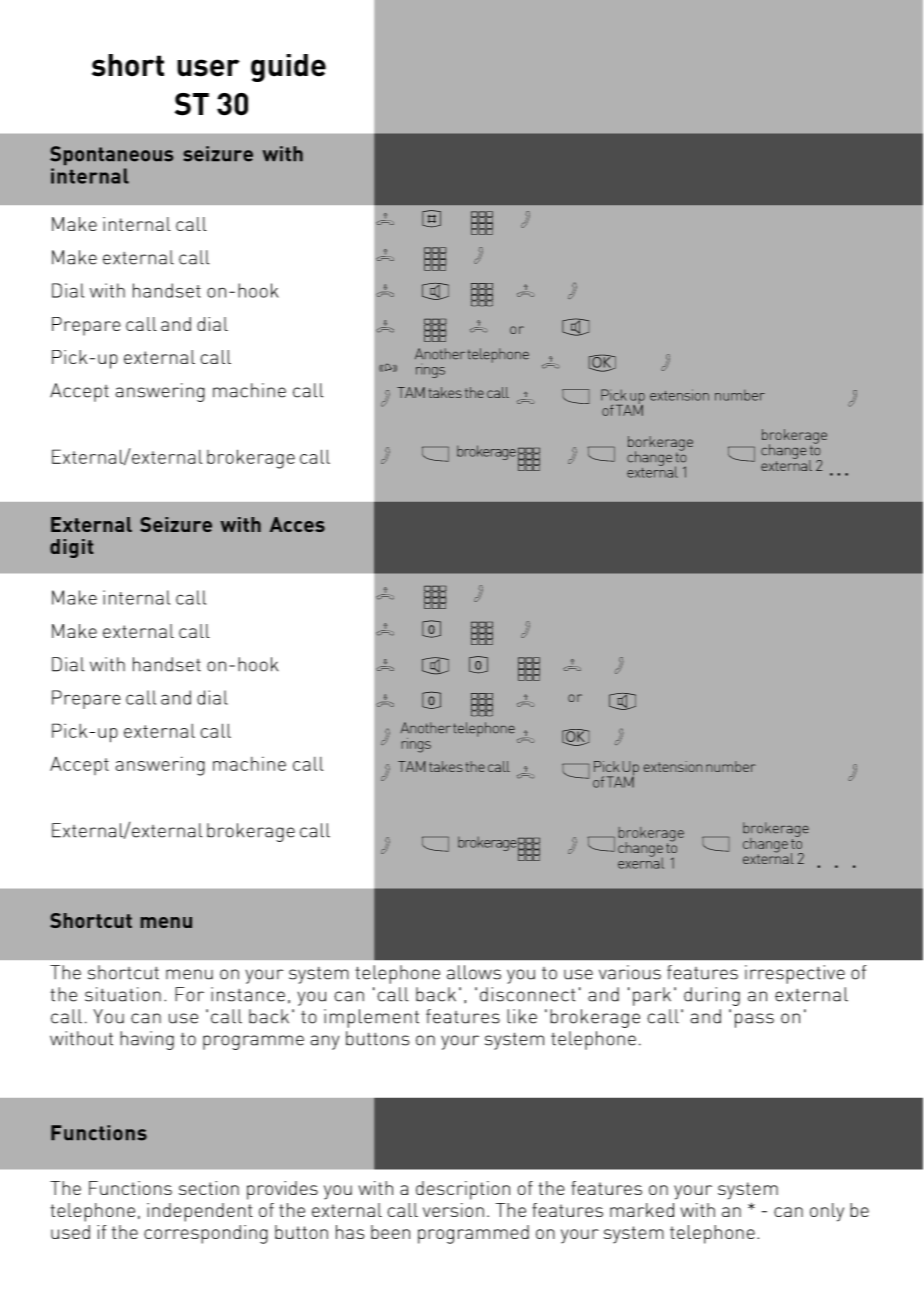 The height and width of the screenshot is (1310, 924). I want to click on independent, so click(200, 1212).
